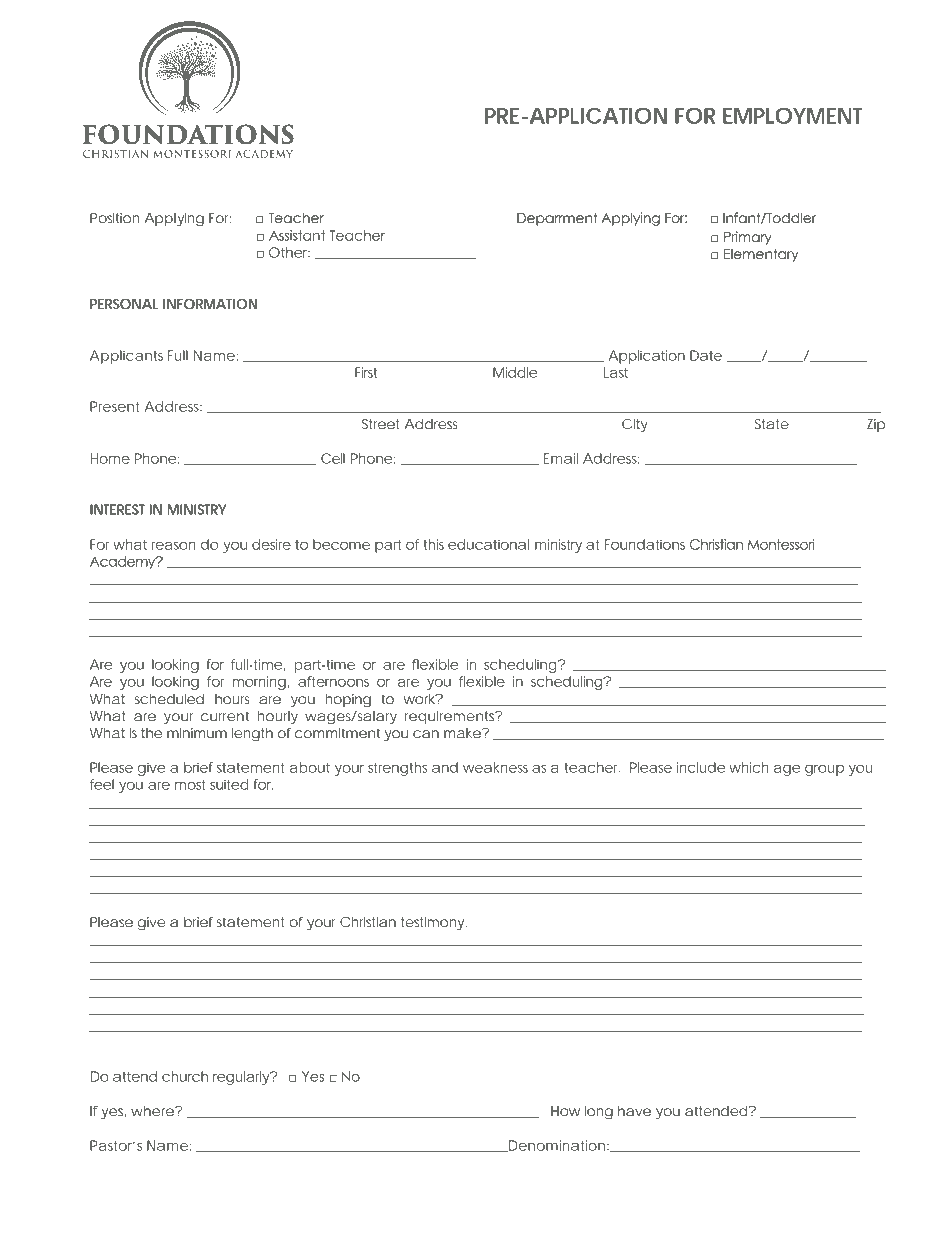  Describe the element at coordinates (561, 458) in the screenshot. I see `Email` at that location.
